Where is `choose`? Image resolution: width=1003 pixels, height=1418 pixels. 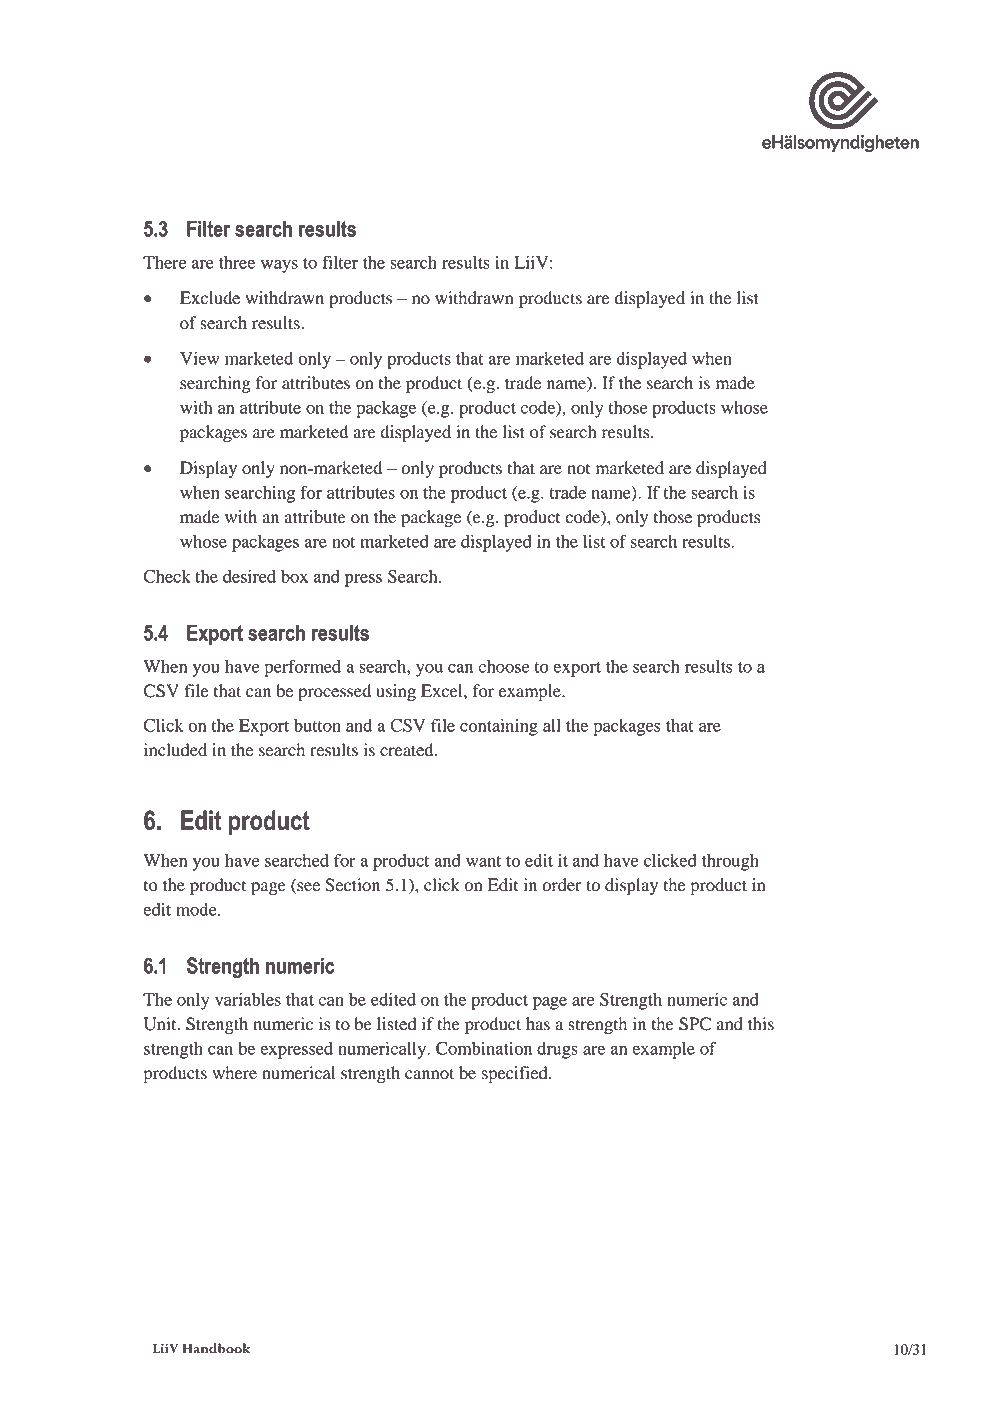 choose is located at coordinates (503, 666).
